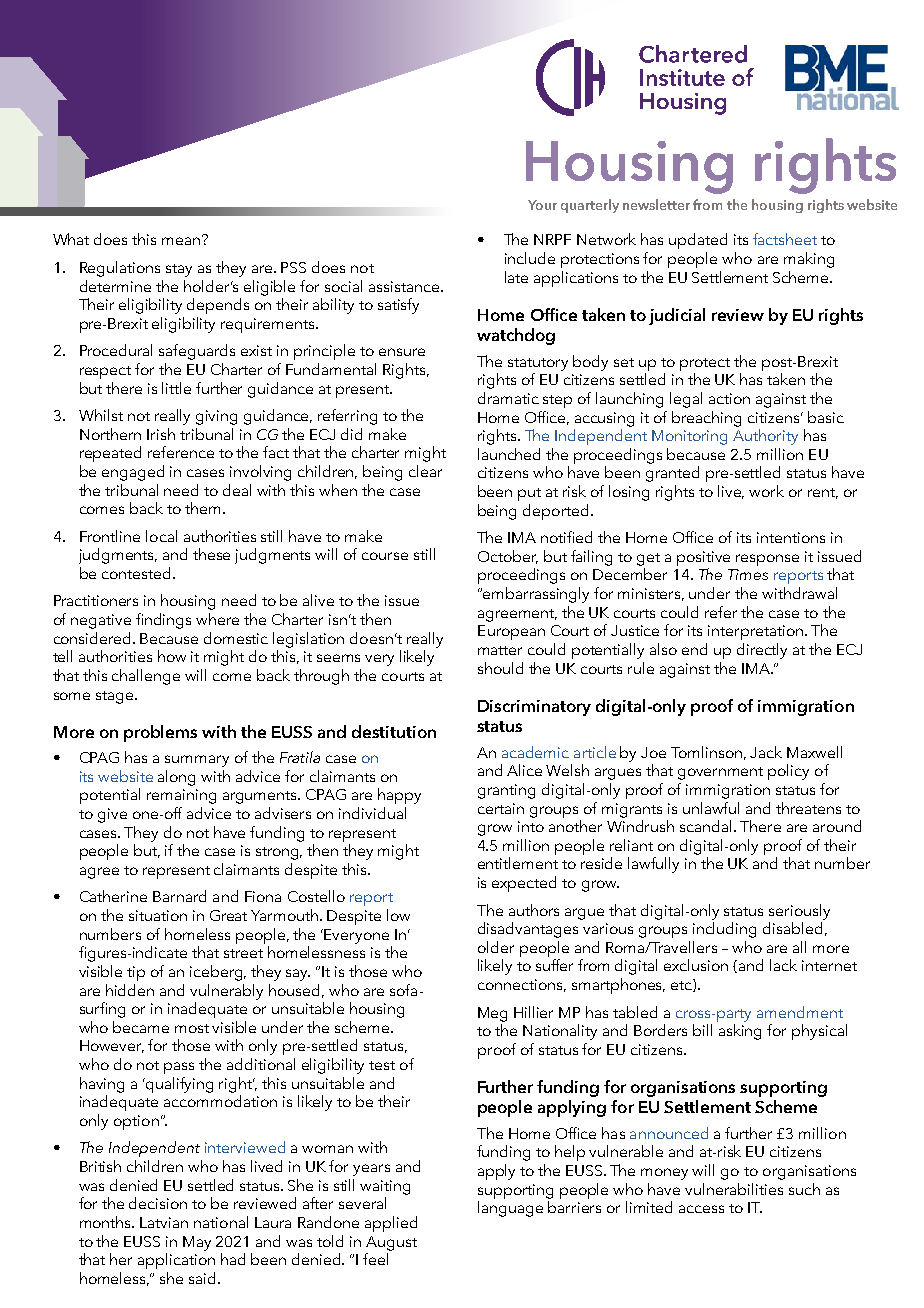  Describe the element at coordinates (508, 557) in the page. I see `October` at that location.
